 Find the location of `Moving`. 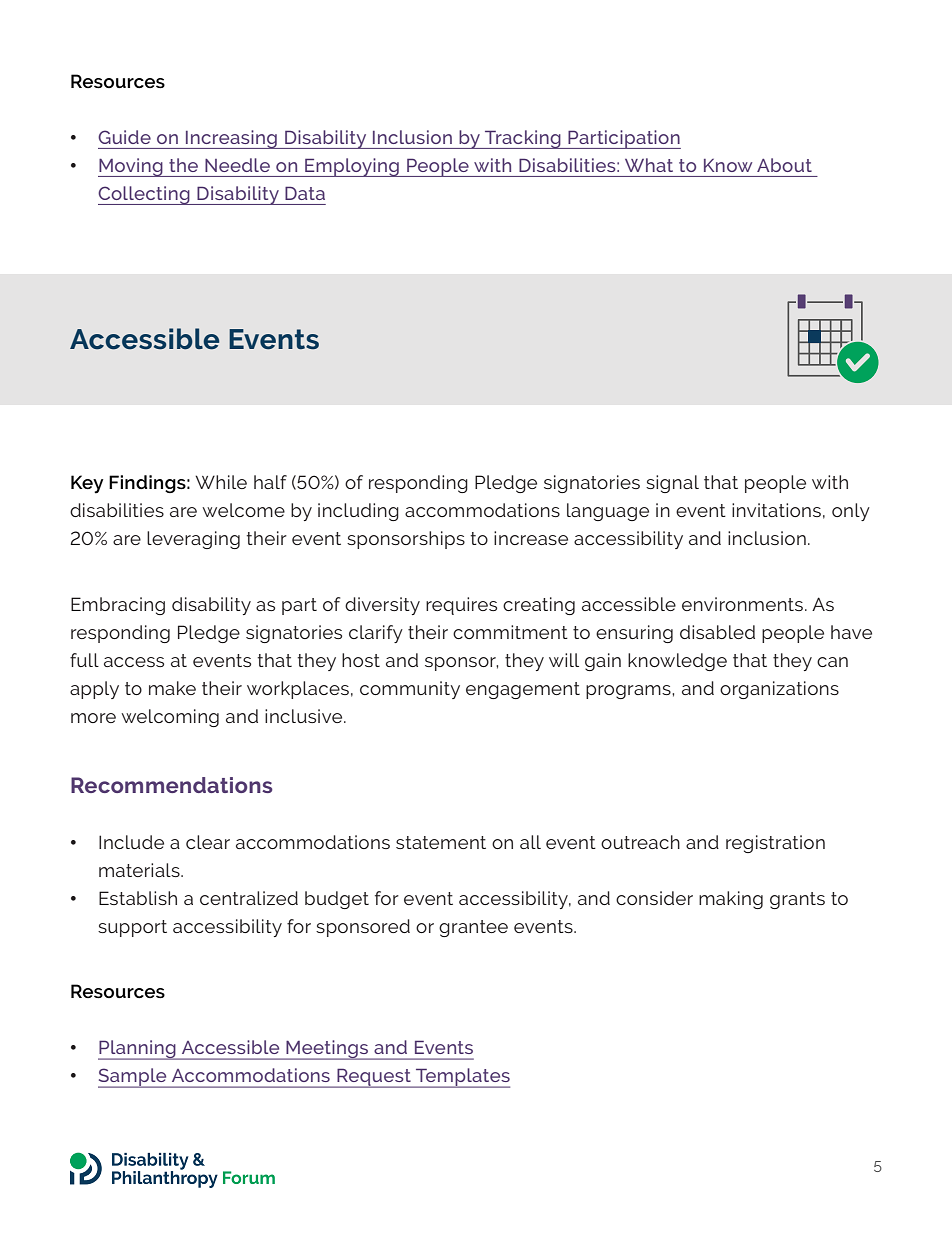

Moving is located at coordinates (131, 167).
